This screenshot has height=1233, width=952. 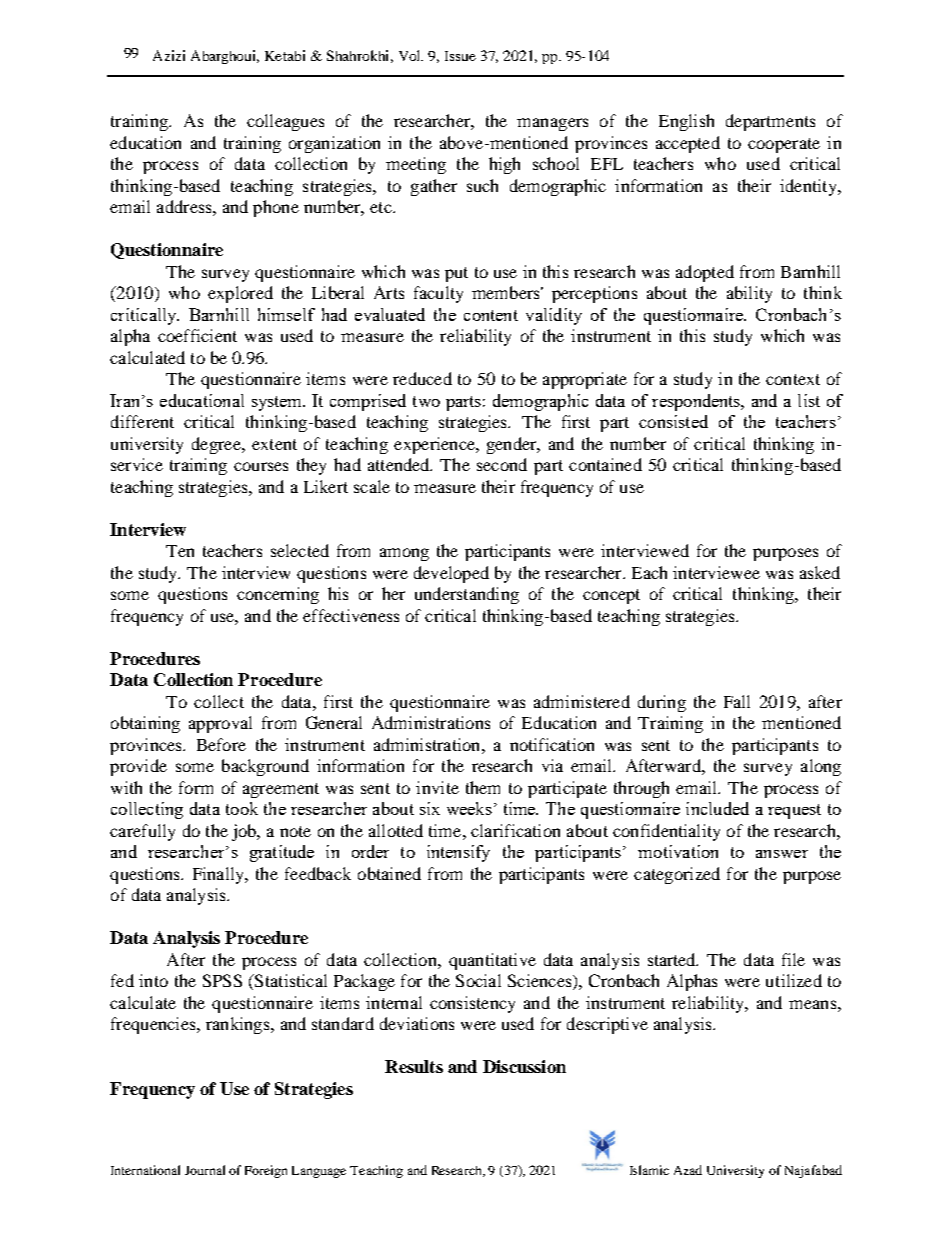 I want to click on English, so click(x=686, y=122).
